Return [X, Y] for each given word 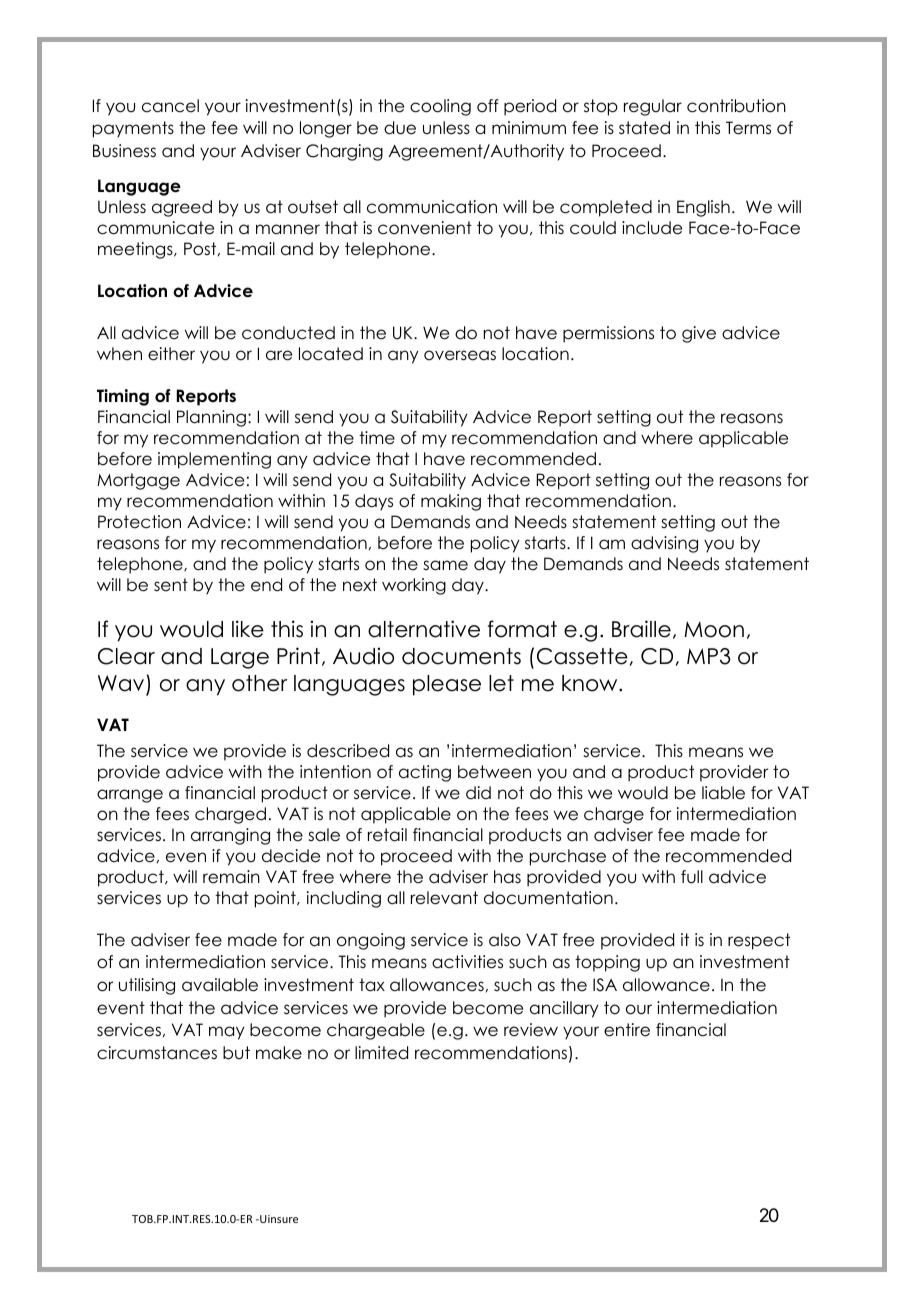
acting [425, 773]
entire [627, 1030]
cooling [440, 107]
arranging [230, 836]
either [171, 354]
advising [664, 544]
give [699, 334]
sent [171, 585]
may [227, 1033]
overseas [460, 355]
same [445, 565]
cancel [170, 106]
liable [723, 793]
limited [381, 1053]
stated [644, 128]
